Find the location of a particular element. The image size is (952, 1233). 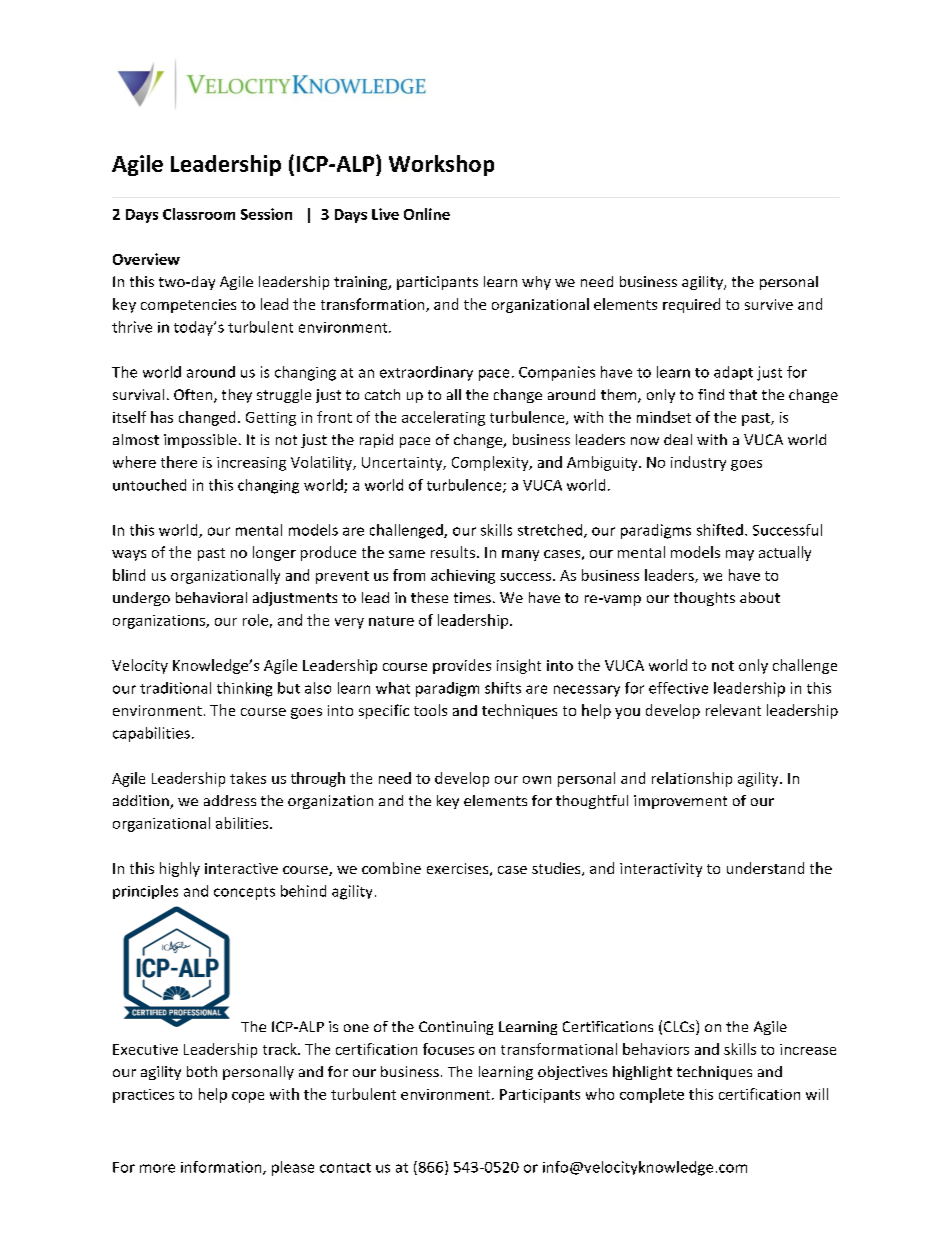

complete is located at coordinates (652, 1095).
